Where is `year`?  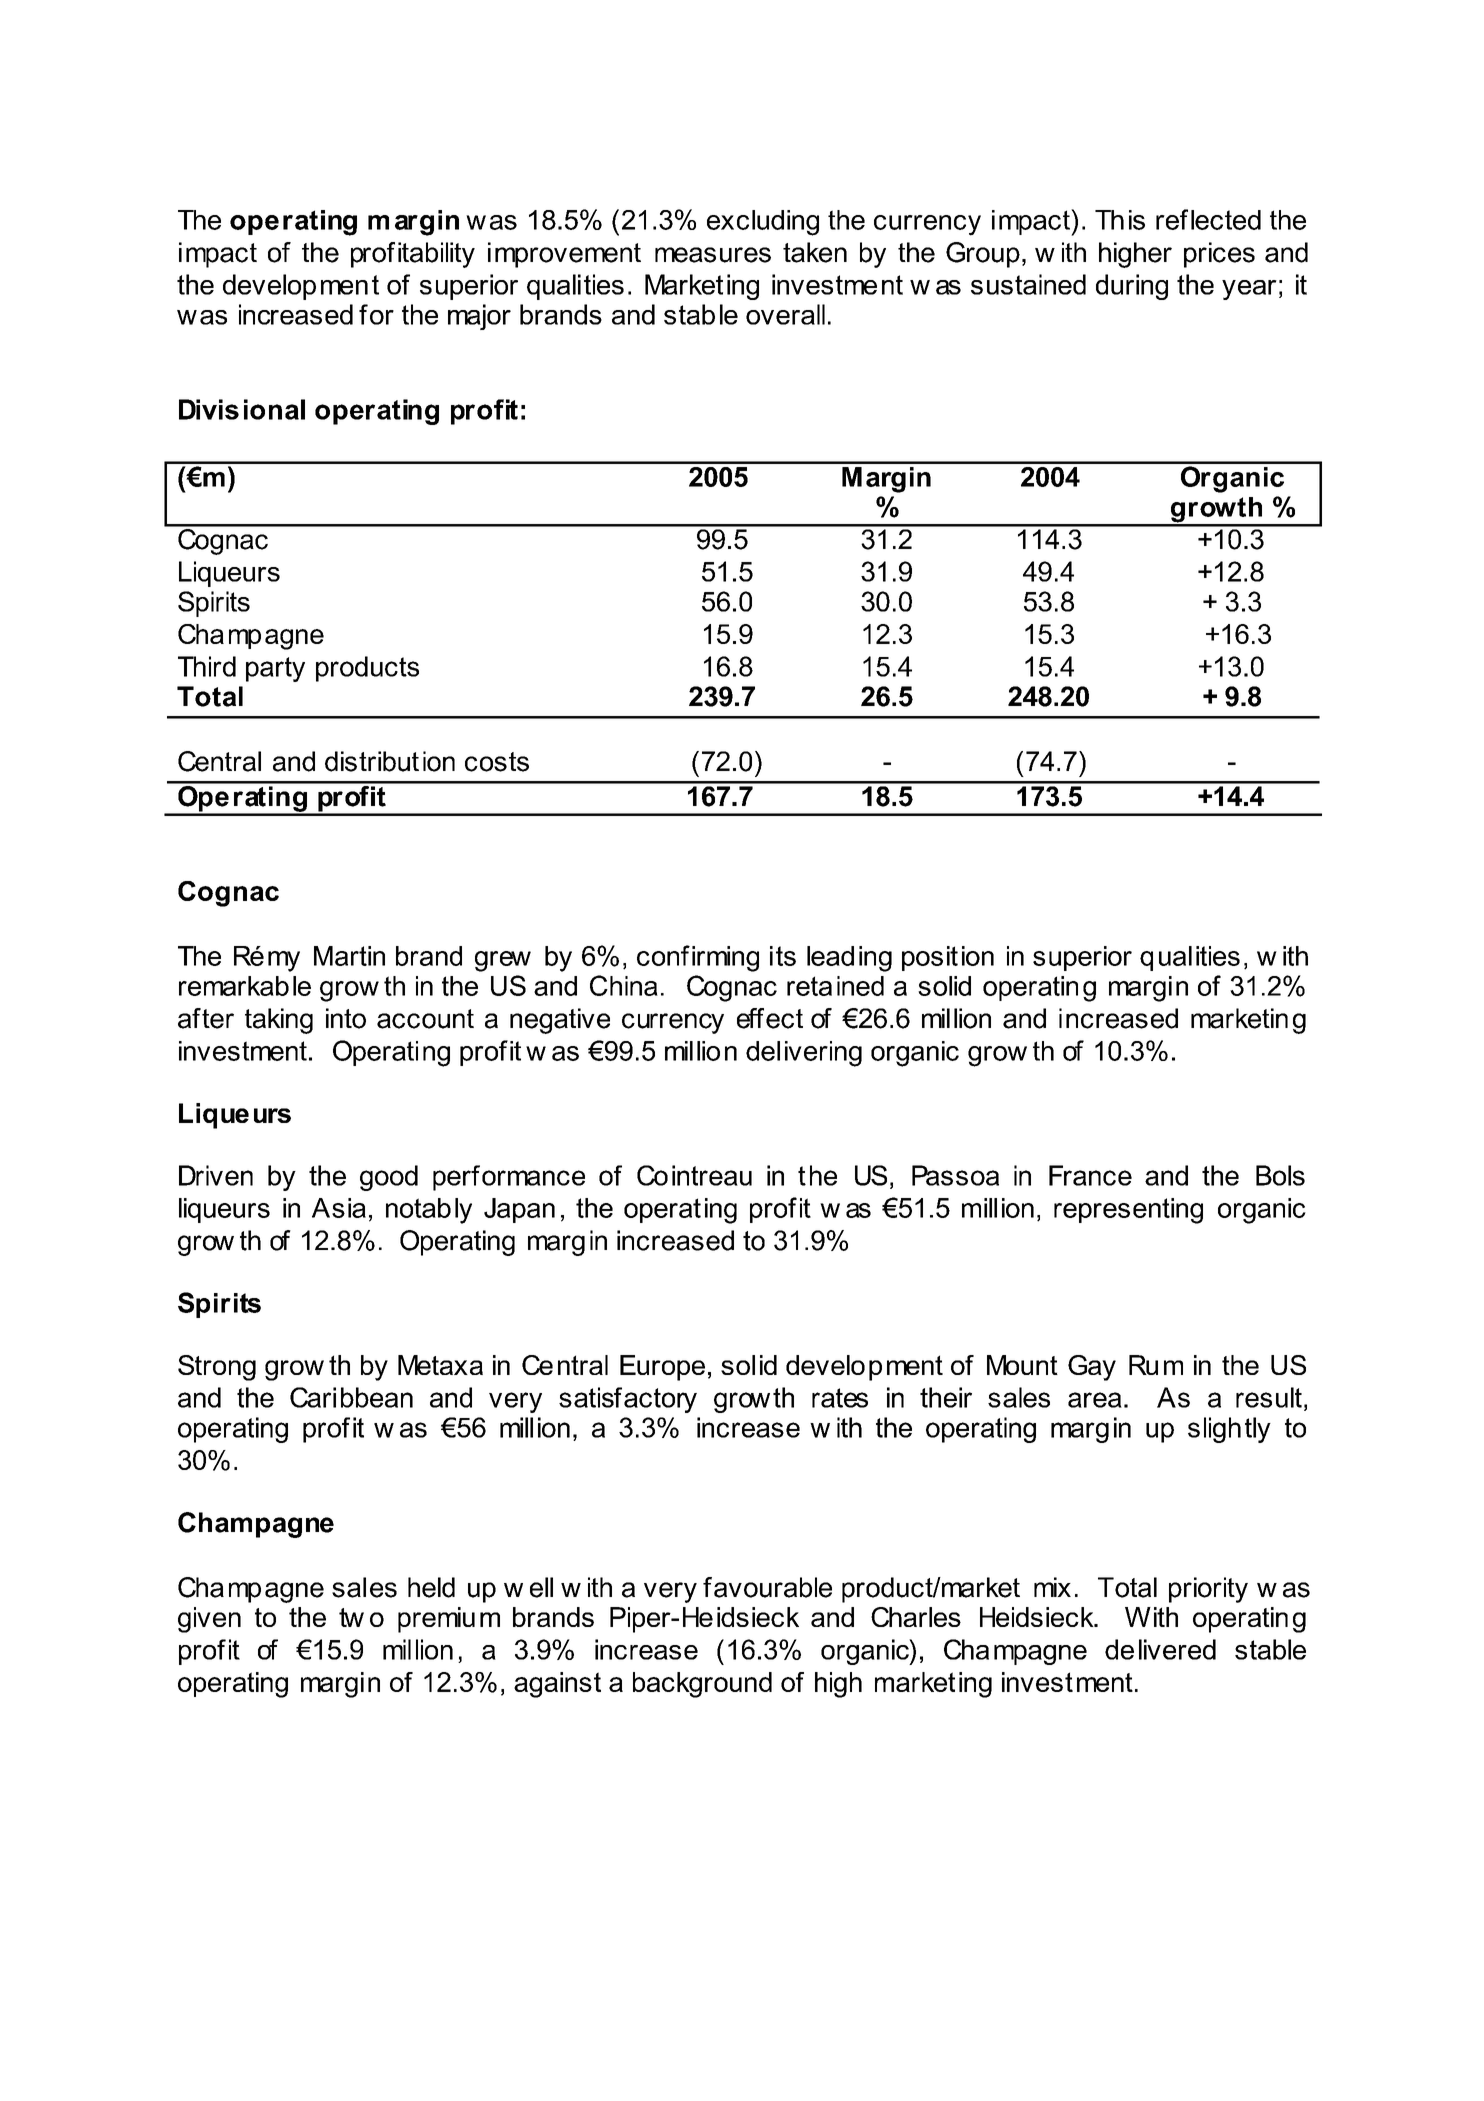 year is located at coordinates (1249, 290).
